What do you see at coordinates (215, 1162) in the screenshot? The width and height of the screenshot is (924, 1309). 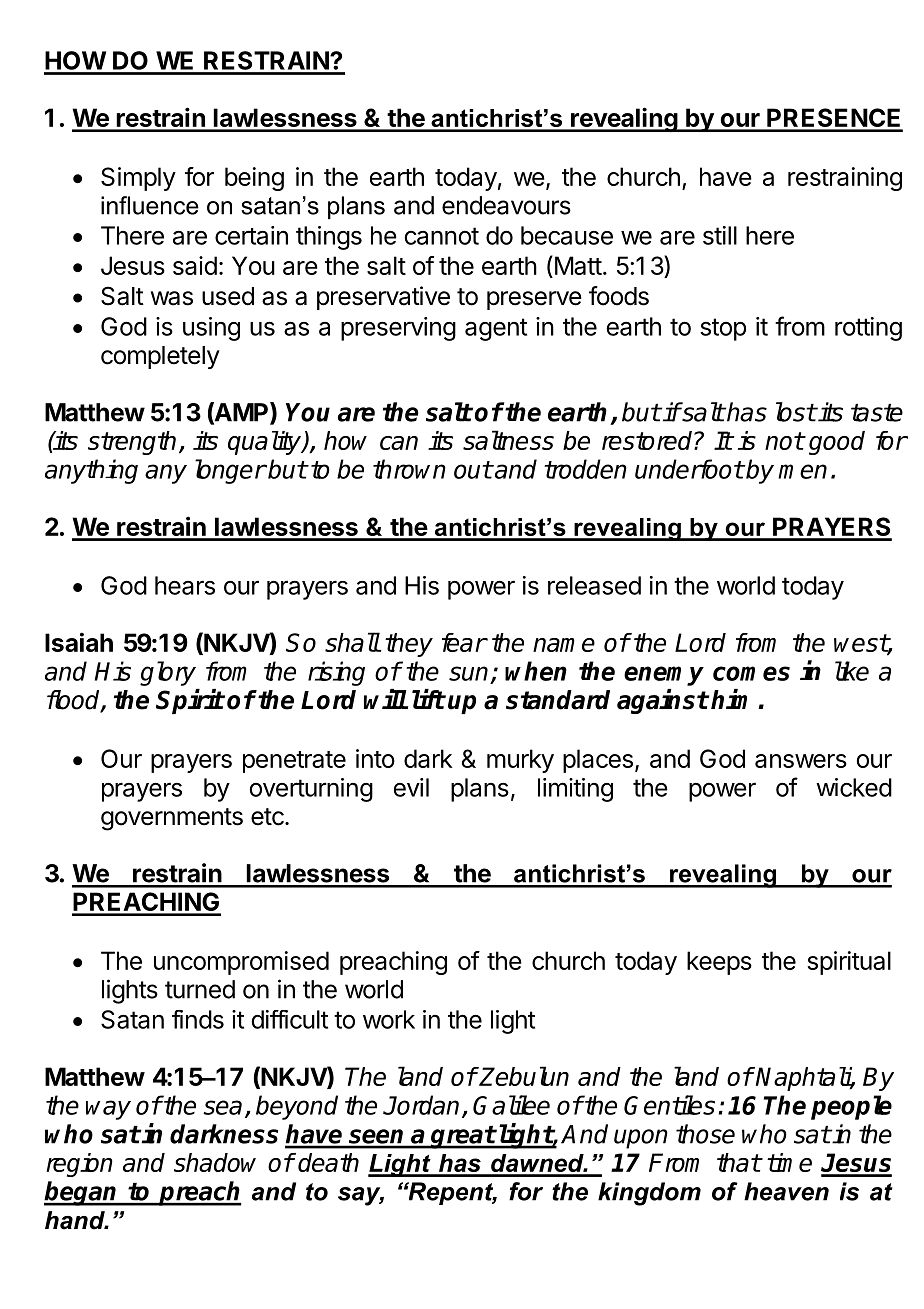 I see `shadow` at bounding box center [215, 1162].
